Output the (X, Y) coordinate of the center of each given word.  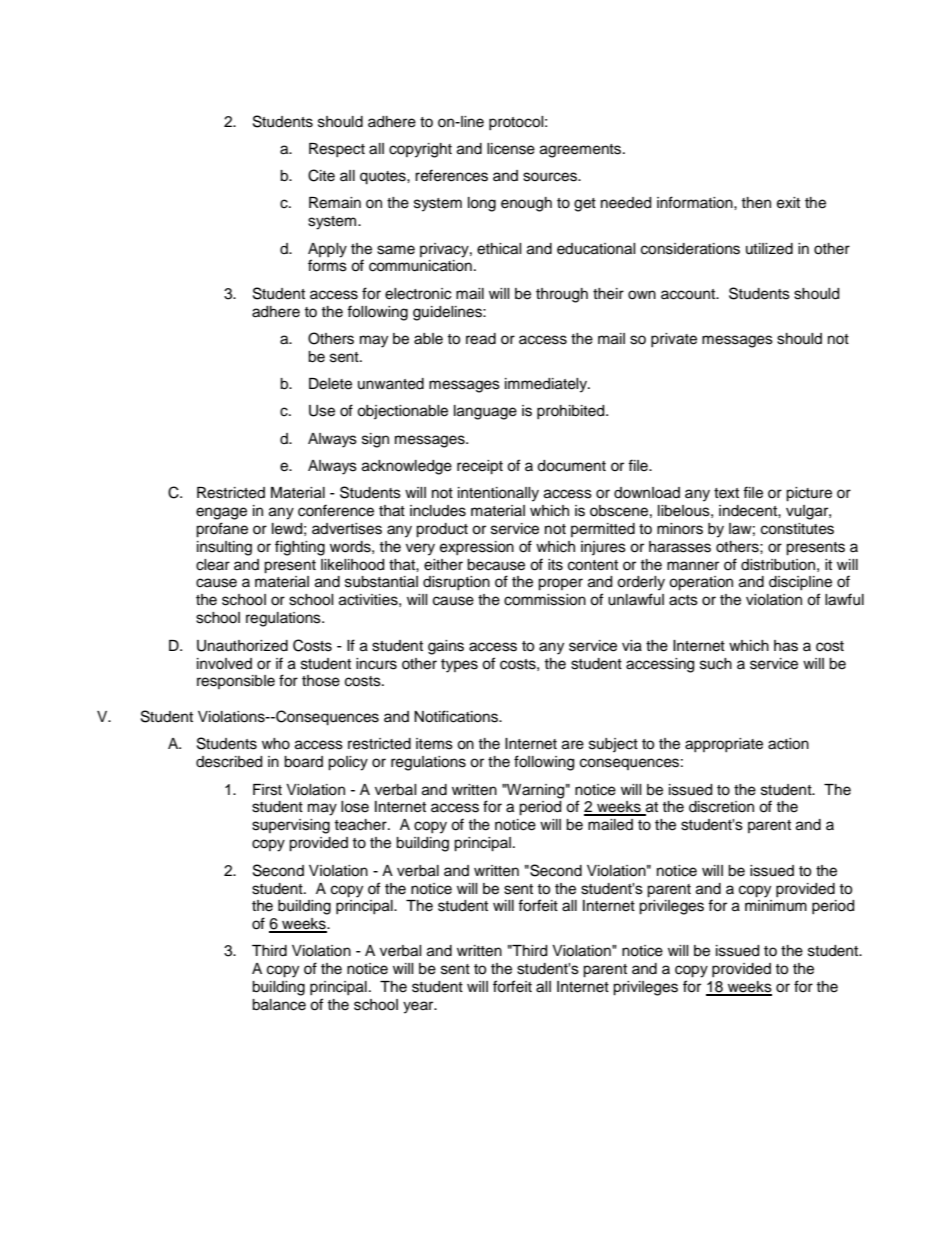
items (434, 744)
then (756, 203)
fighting (300, 548)
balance (279, 1005)
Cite (321, 175)
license (511, 149)
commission (545, 600)
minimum (776, 905)
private (674, 340)
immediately (547, 385)
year (419, 1007)
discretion (721, 807)
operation (701, 583)
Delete (330, 384)
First (267, 790)
